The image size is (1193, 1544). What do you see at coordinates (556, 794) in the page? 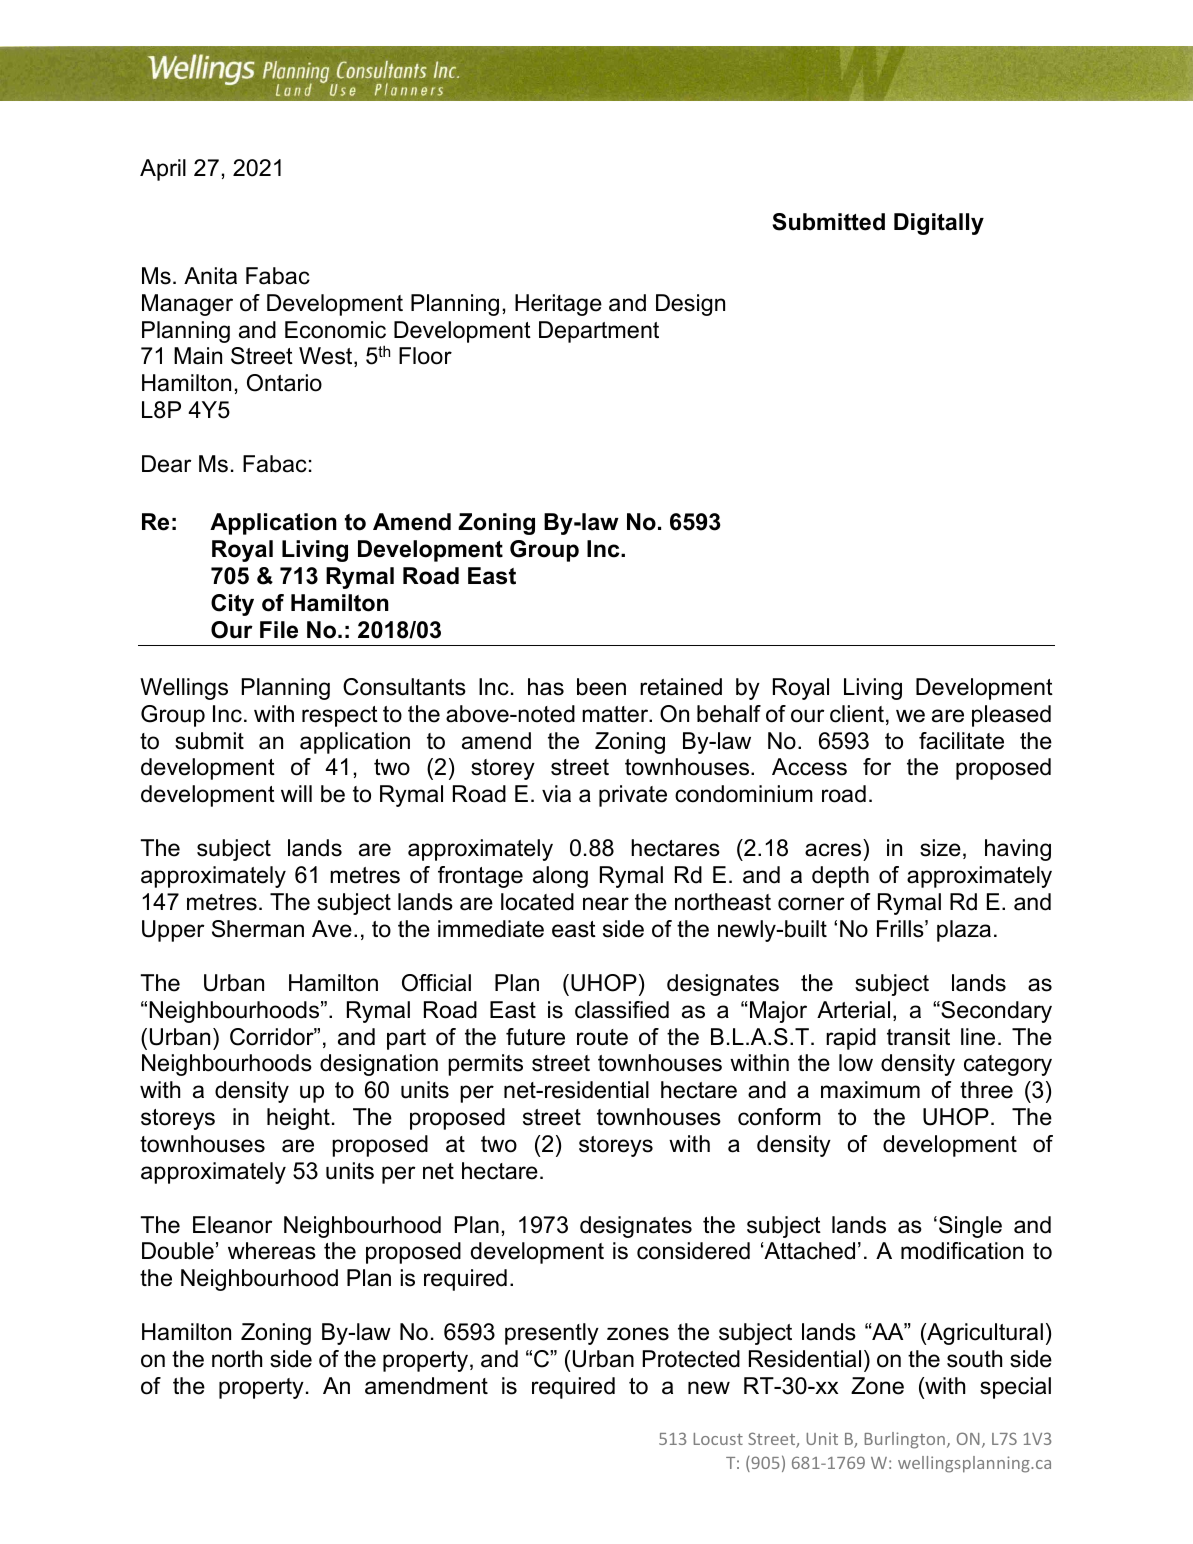
I see `via` at bounding box center [556, 794].
